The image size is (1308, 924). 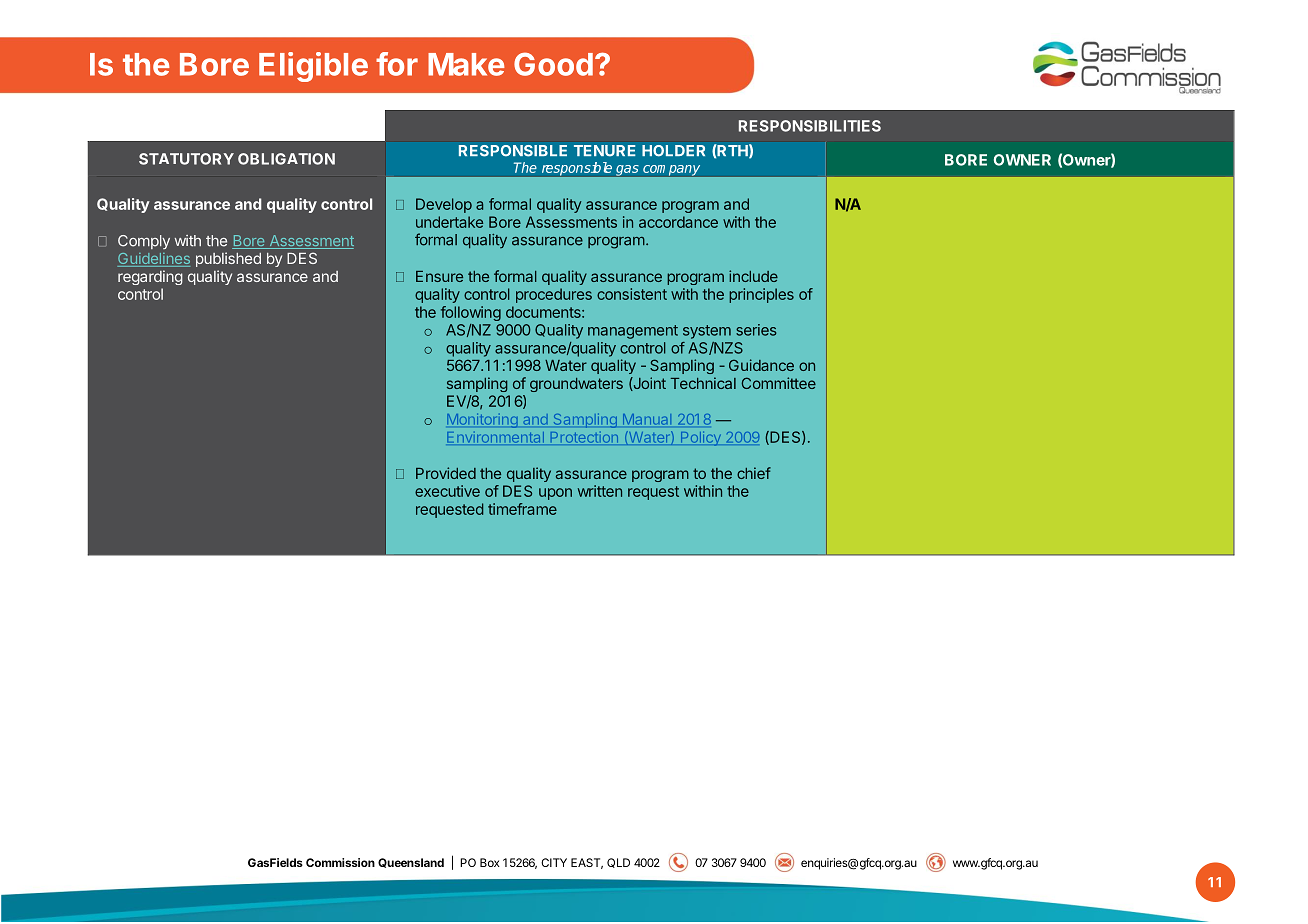 What do you see at coordinates (810, 126) in the page?
I see `RESPONSIBILITIES` at bounding box center [810, 126].
